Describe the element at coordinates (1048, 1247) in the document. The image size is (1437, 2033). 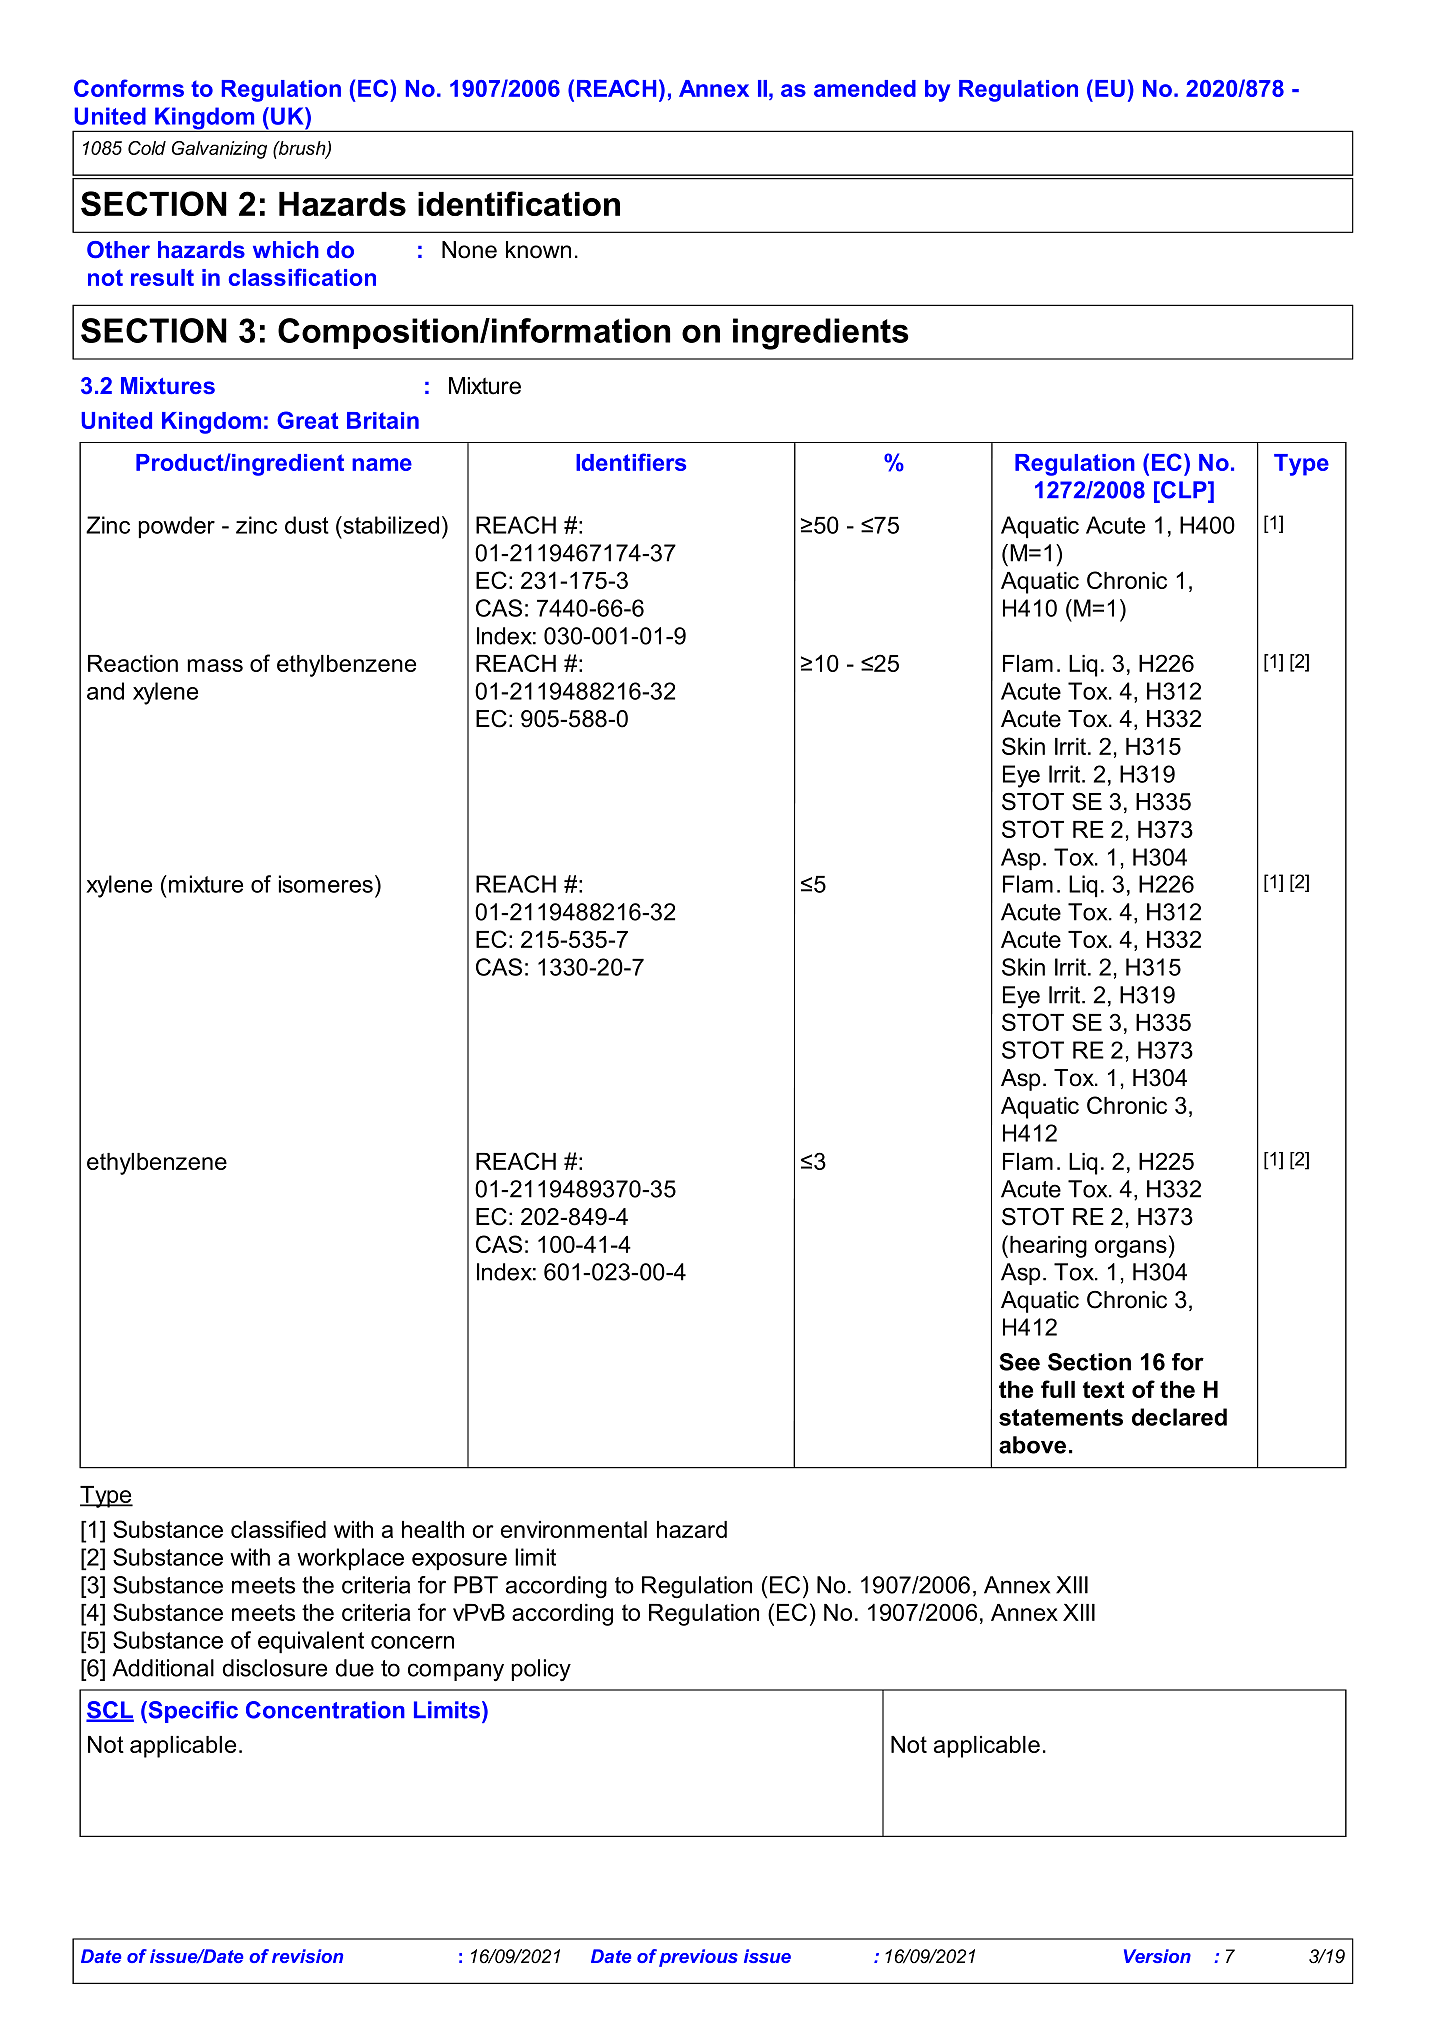
I see `hearing` at that location.
